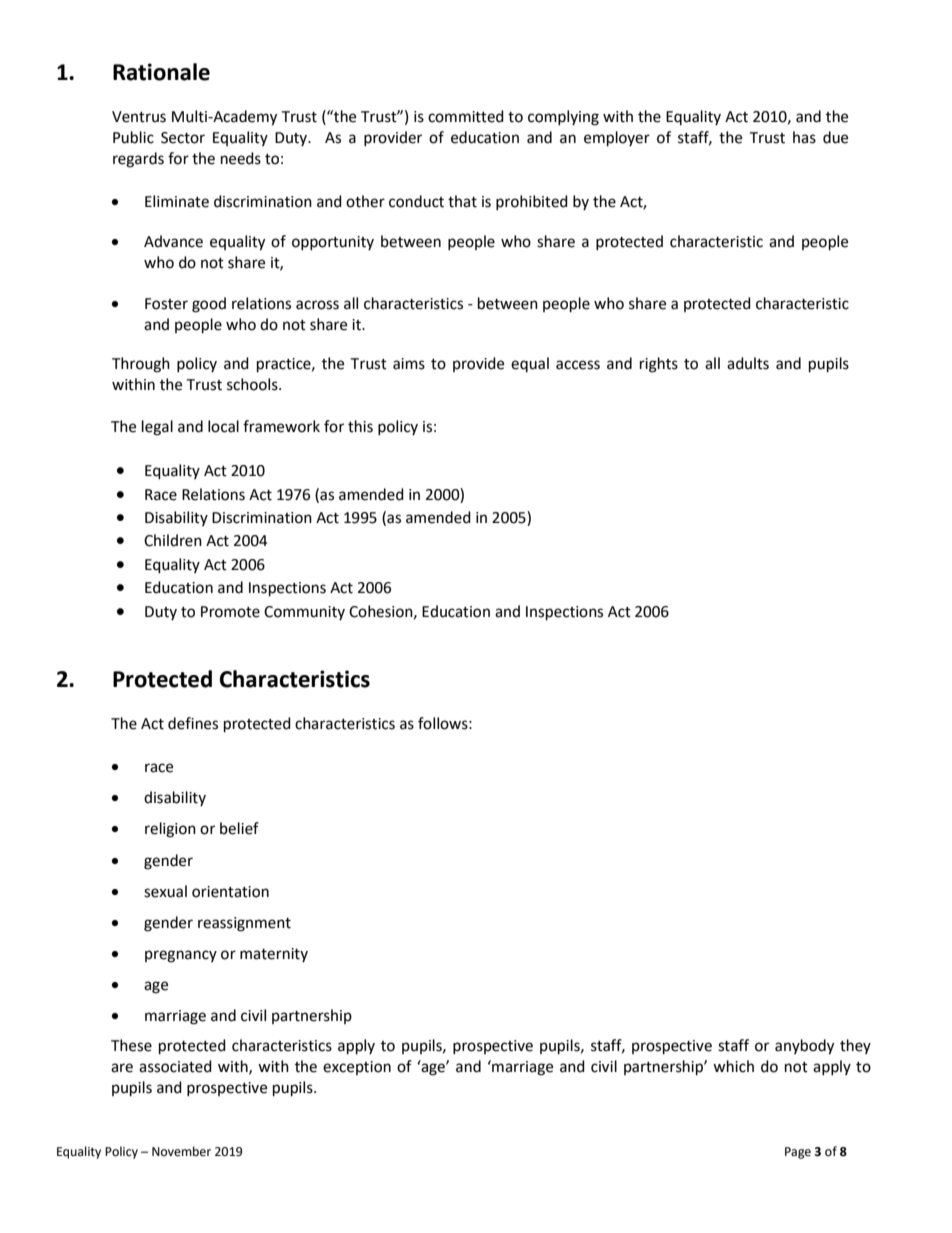  Describe the element at coordinates (304, 613) in the image. I see `Community` at that location.
